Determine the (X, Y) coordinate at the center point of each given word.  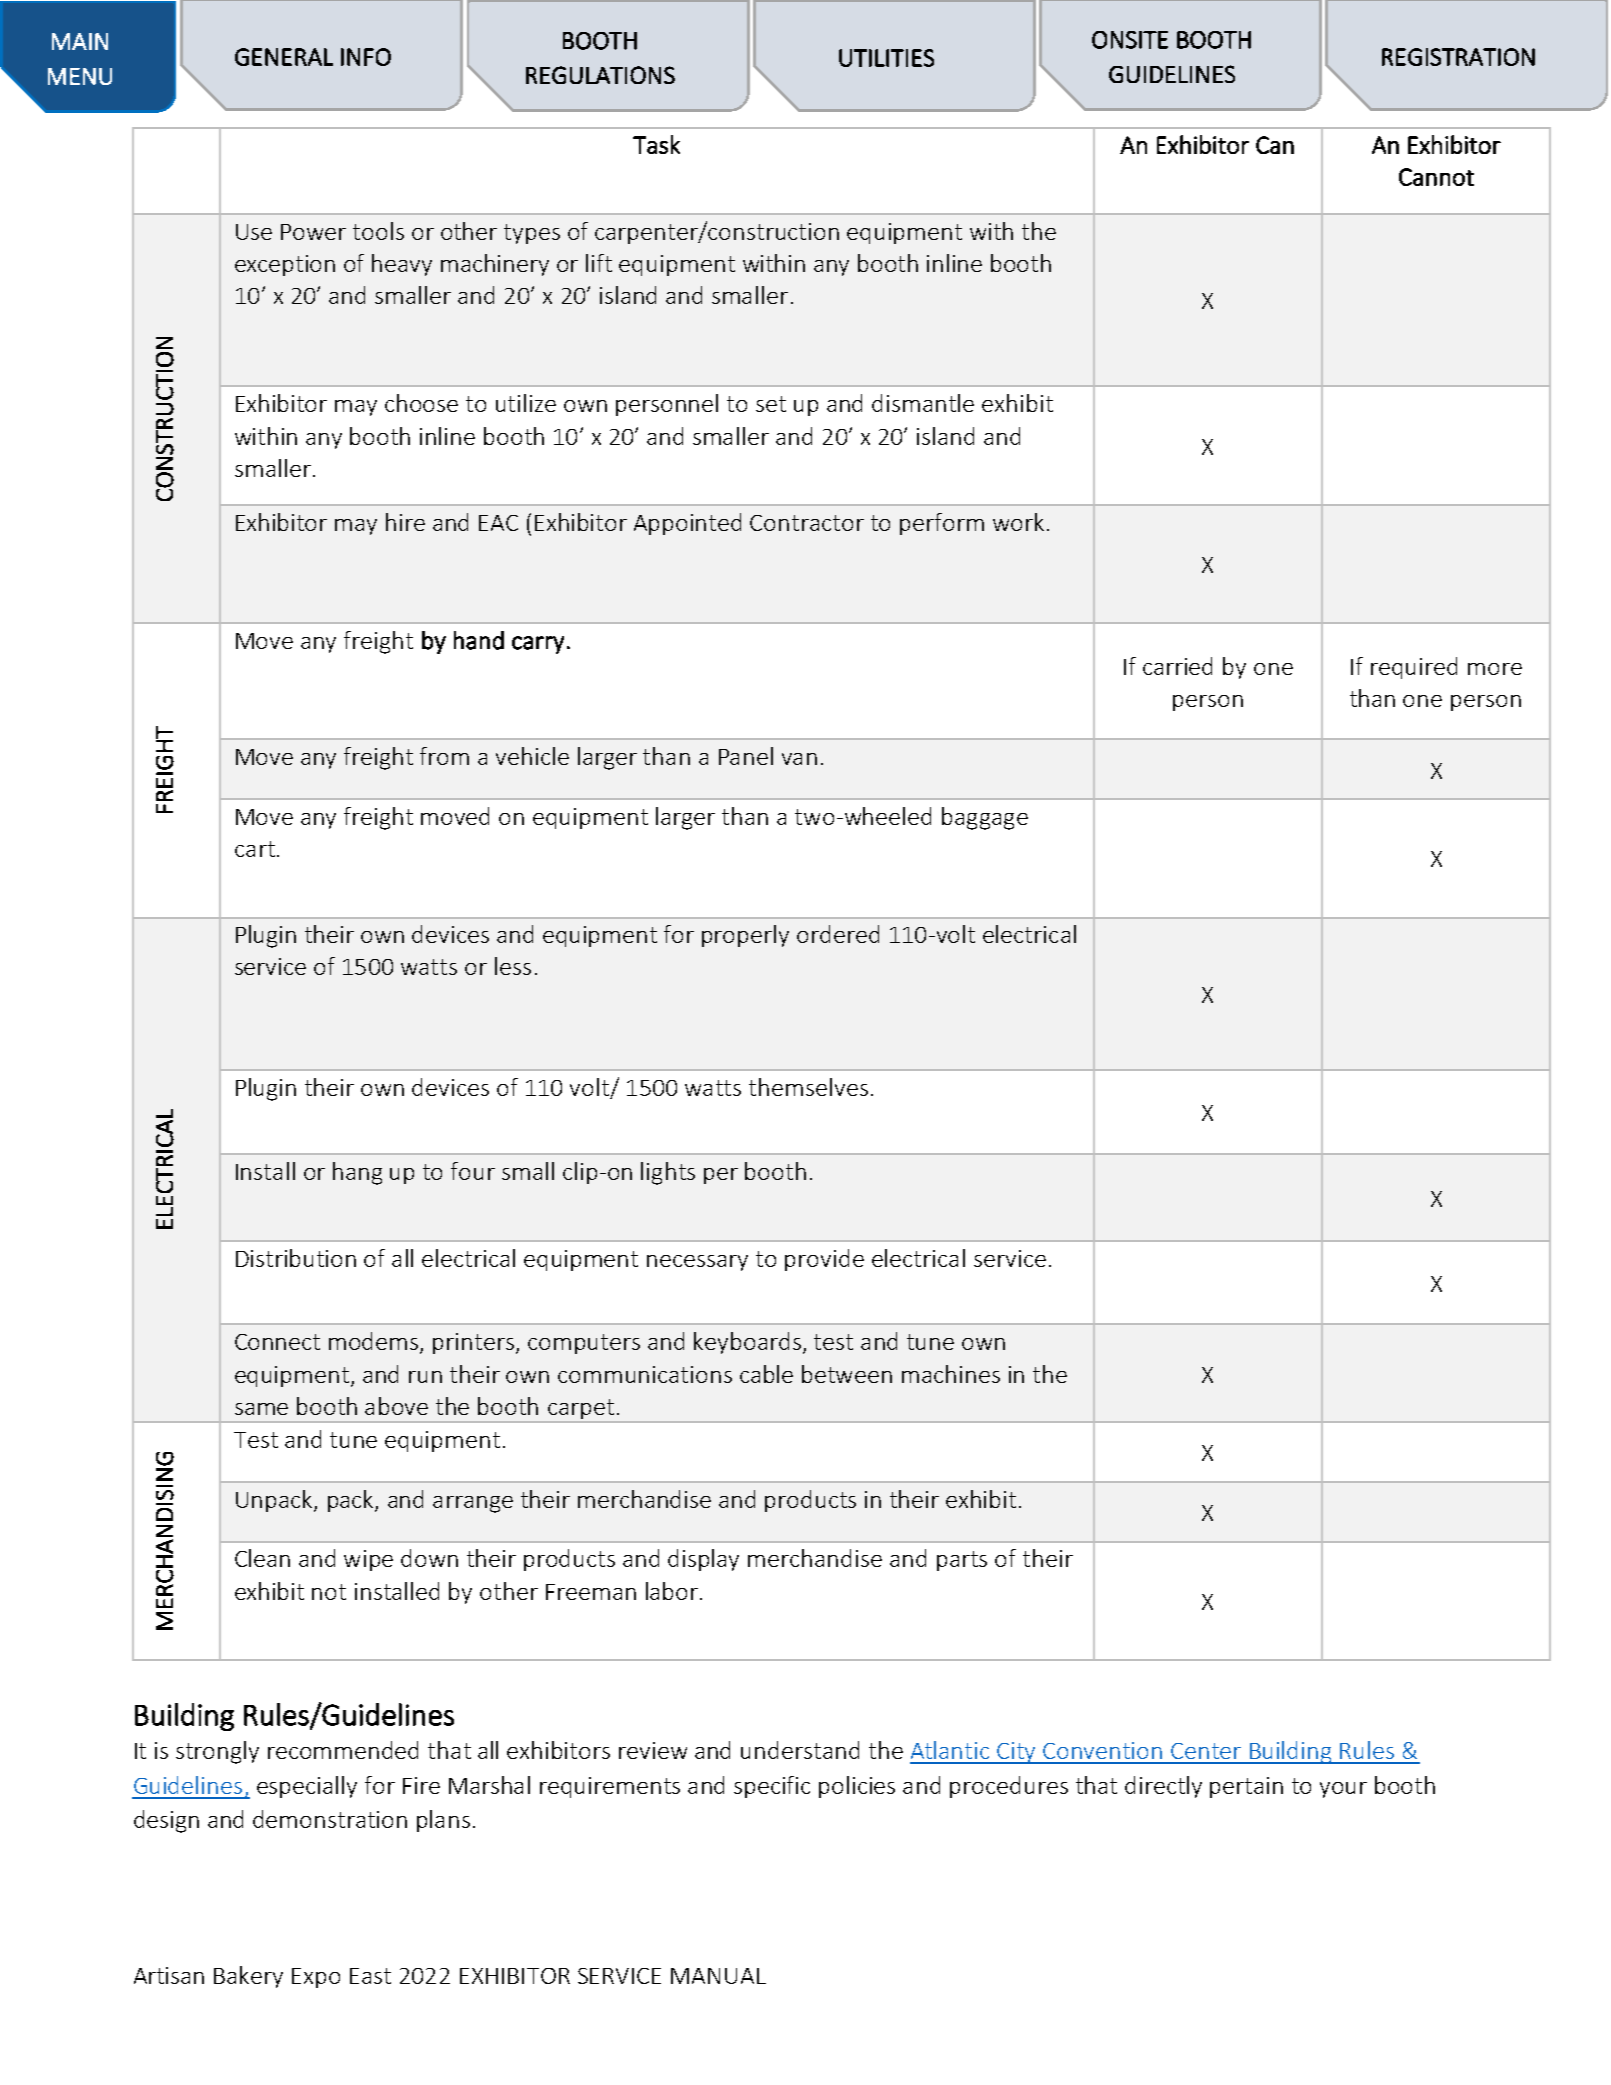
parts (962, 1561)
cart (255, 849)
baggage (985, 818)
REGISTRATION (1458, 57)
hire (405, 522)
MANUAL (718, 1976)
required (1414, 668)
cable (766, 1374)
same (261, 1409)
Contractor (807, 523)
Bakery (248, 1977)
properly (745, 936)
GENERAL (284, 57)
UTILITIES (886, 58)
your (1343, 1790)
